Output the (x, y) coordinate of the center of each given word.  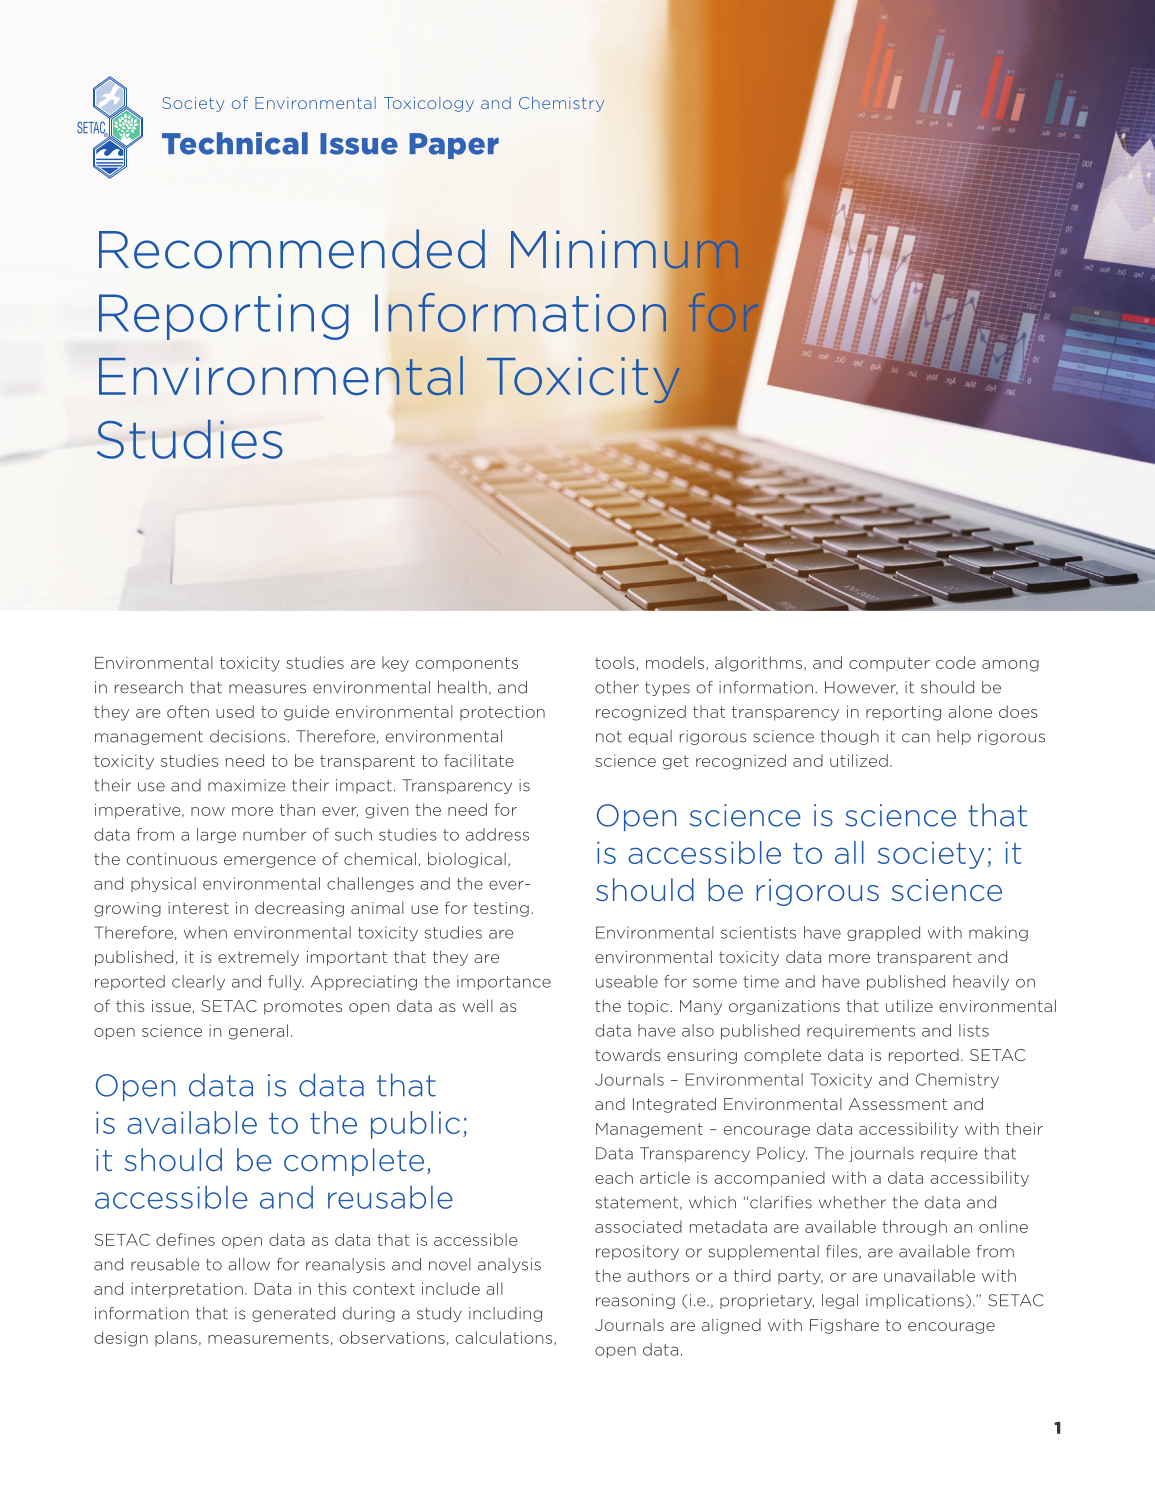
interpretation (187, 1290)
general (258, 1032)
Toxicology (429, 104)
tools (615, 662)
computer (889, 664)
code (956, 662)
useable (627, 981)
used (235, 711)
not (609, 737)
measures (267, 689)
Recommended (292, 249)
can (916, 738)
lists (974, 1030)
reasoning (635, 1301)
